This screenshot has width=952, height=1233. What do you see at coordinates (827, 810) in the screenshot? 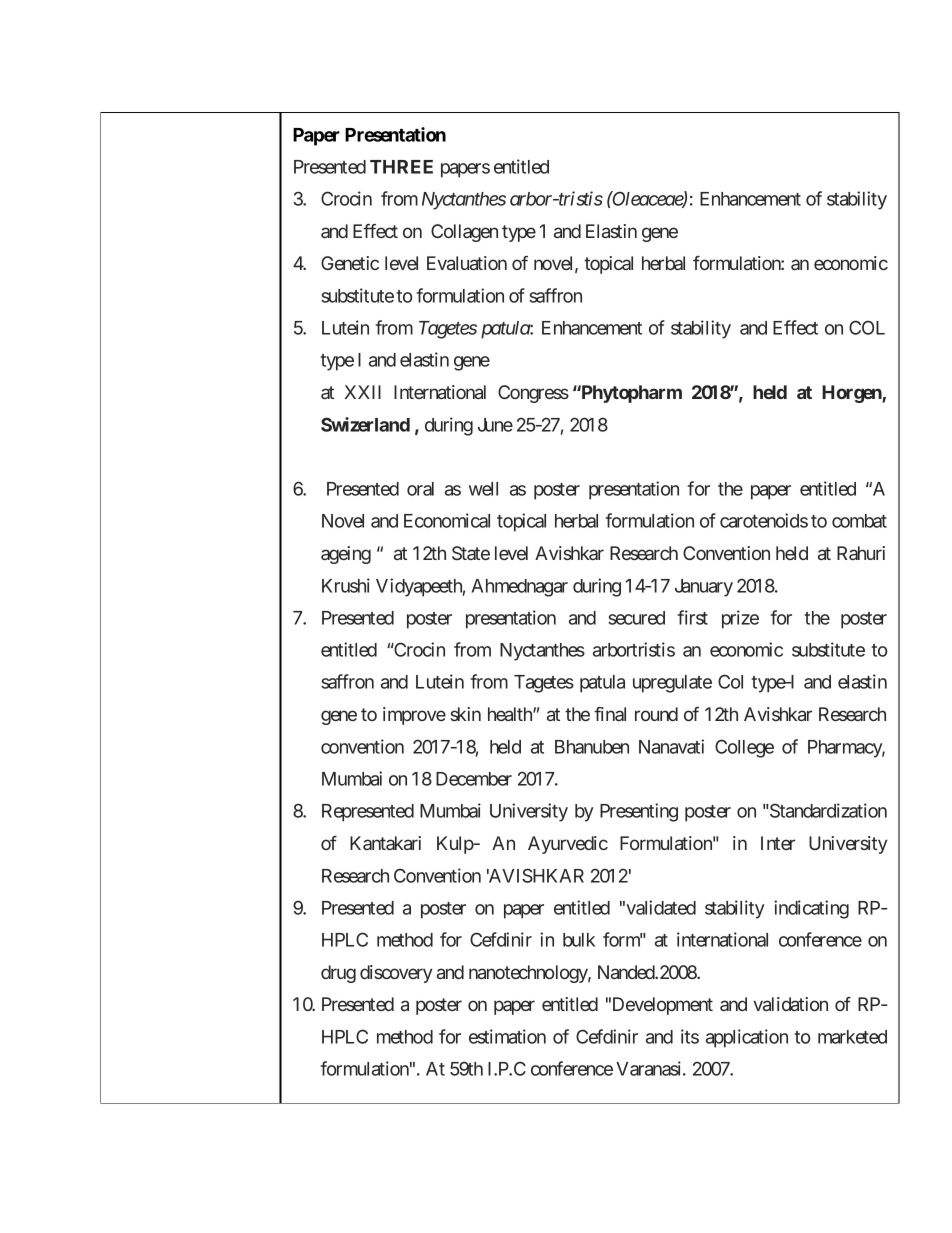
I see `Standardization` at bounding box center [827, 810].
